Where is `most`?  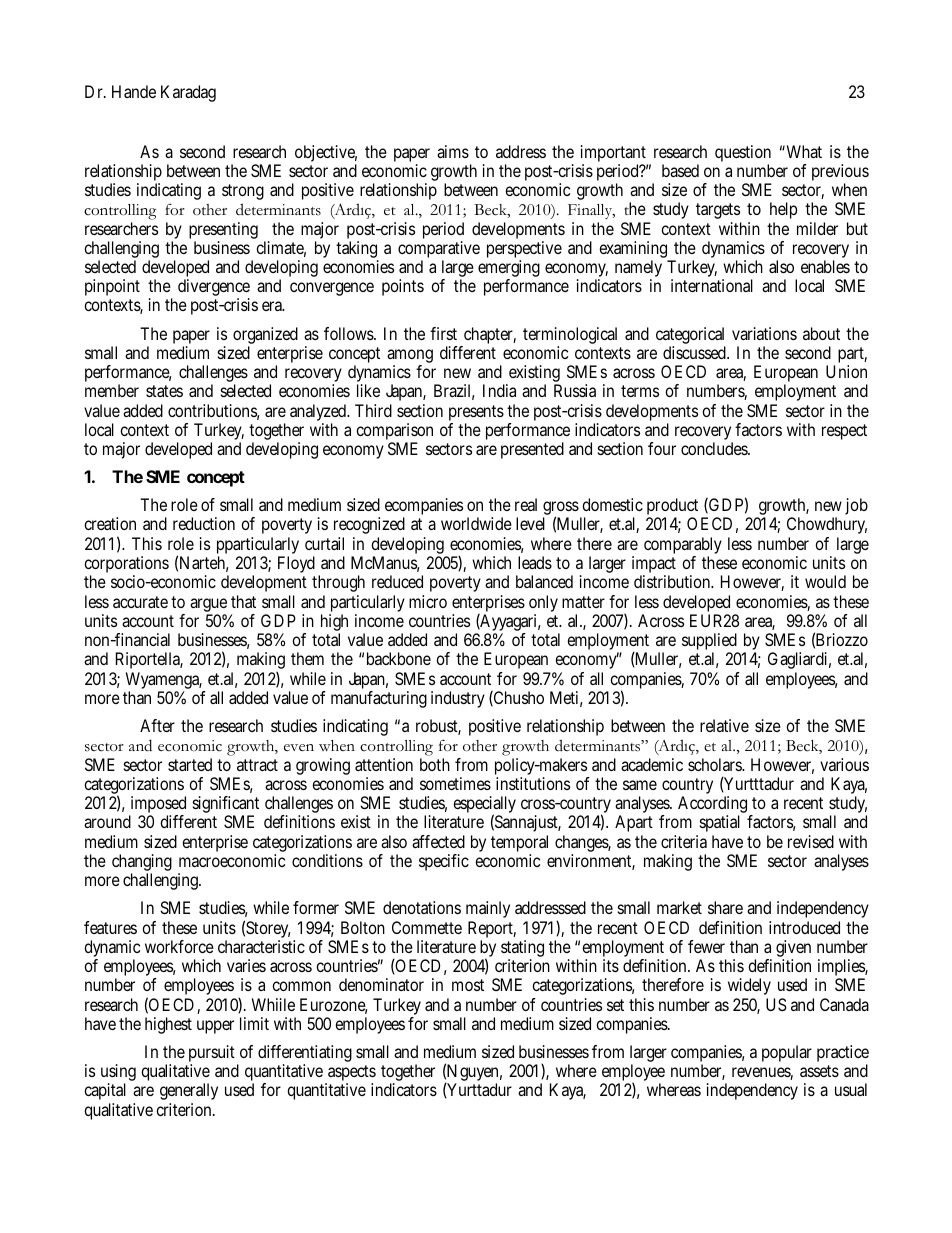
most is located at coordinates (468, 985).
